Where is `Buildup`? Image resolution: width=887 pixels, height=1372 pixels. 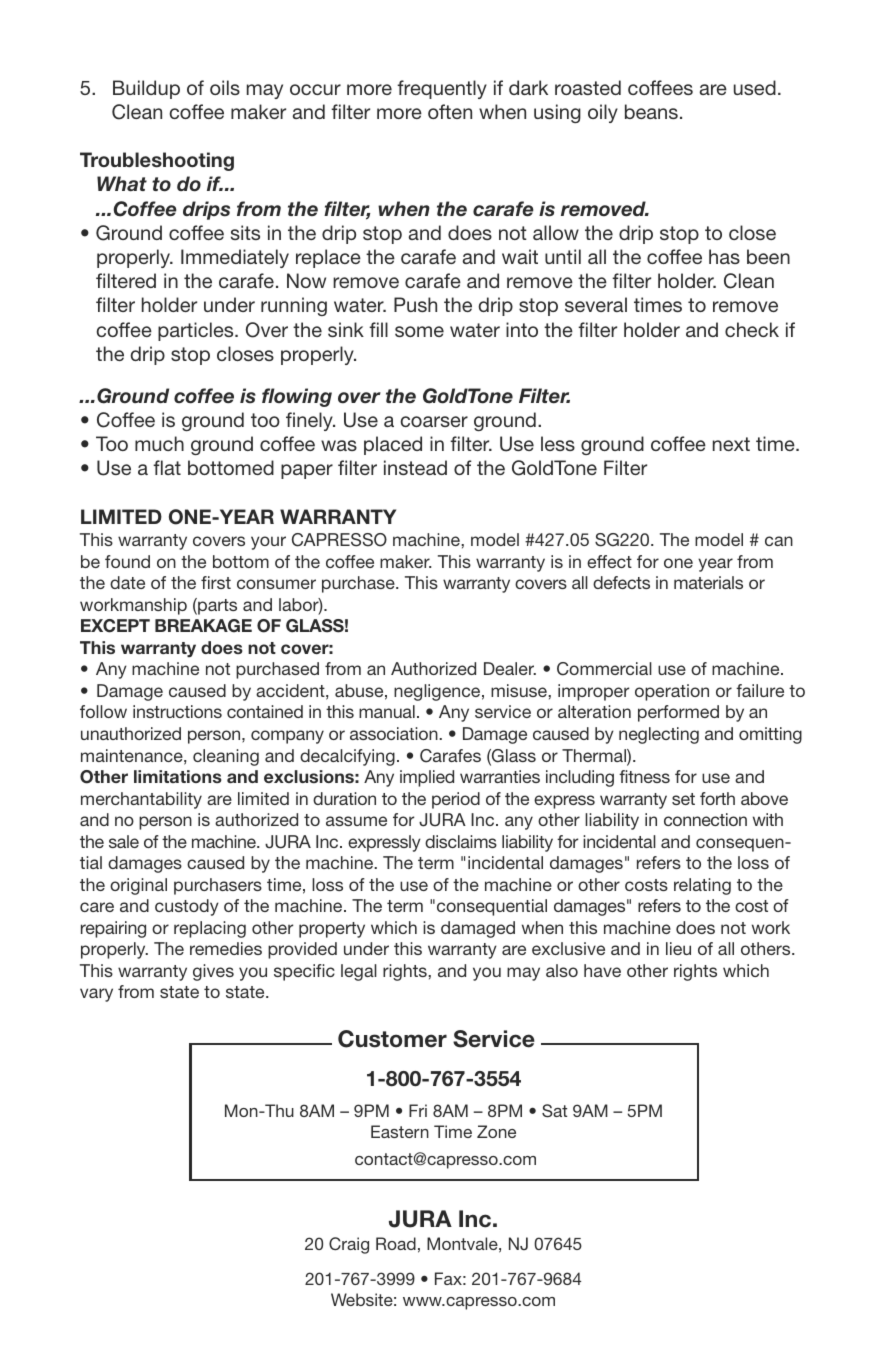 Buildup is located at coordinates (146, 89).
